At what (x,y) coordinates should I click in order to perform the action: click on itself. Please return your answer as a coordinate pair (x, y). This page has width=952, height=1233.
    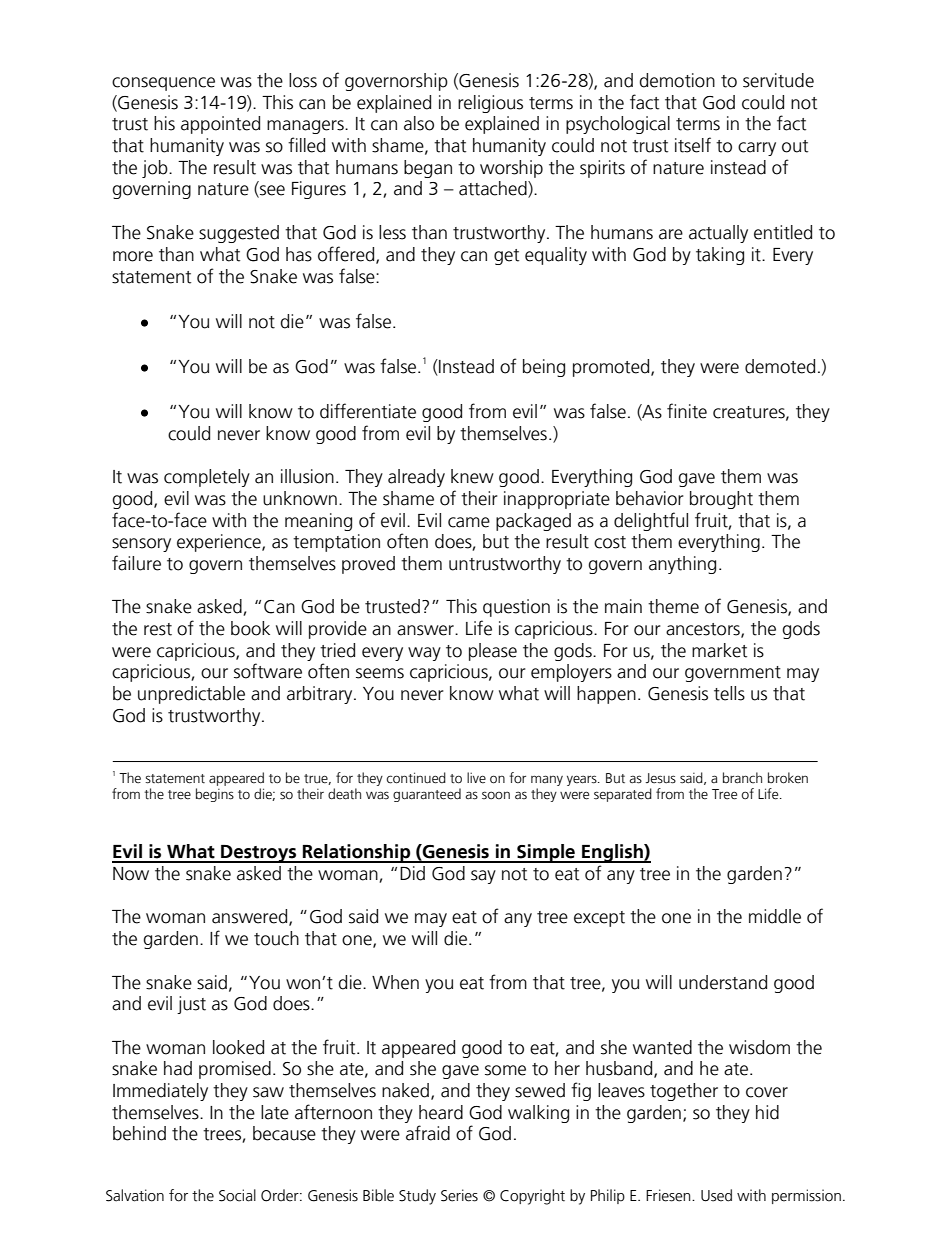
    Looking at the image, I should click on (693, 145).
